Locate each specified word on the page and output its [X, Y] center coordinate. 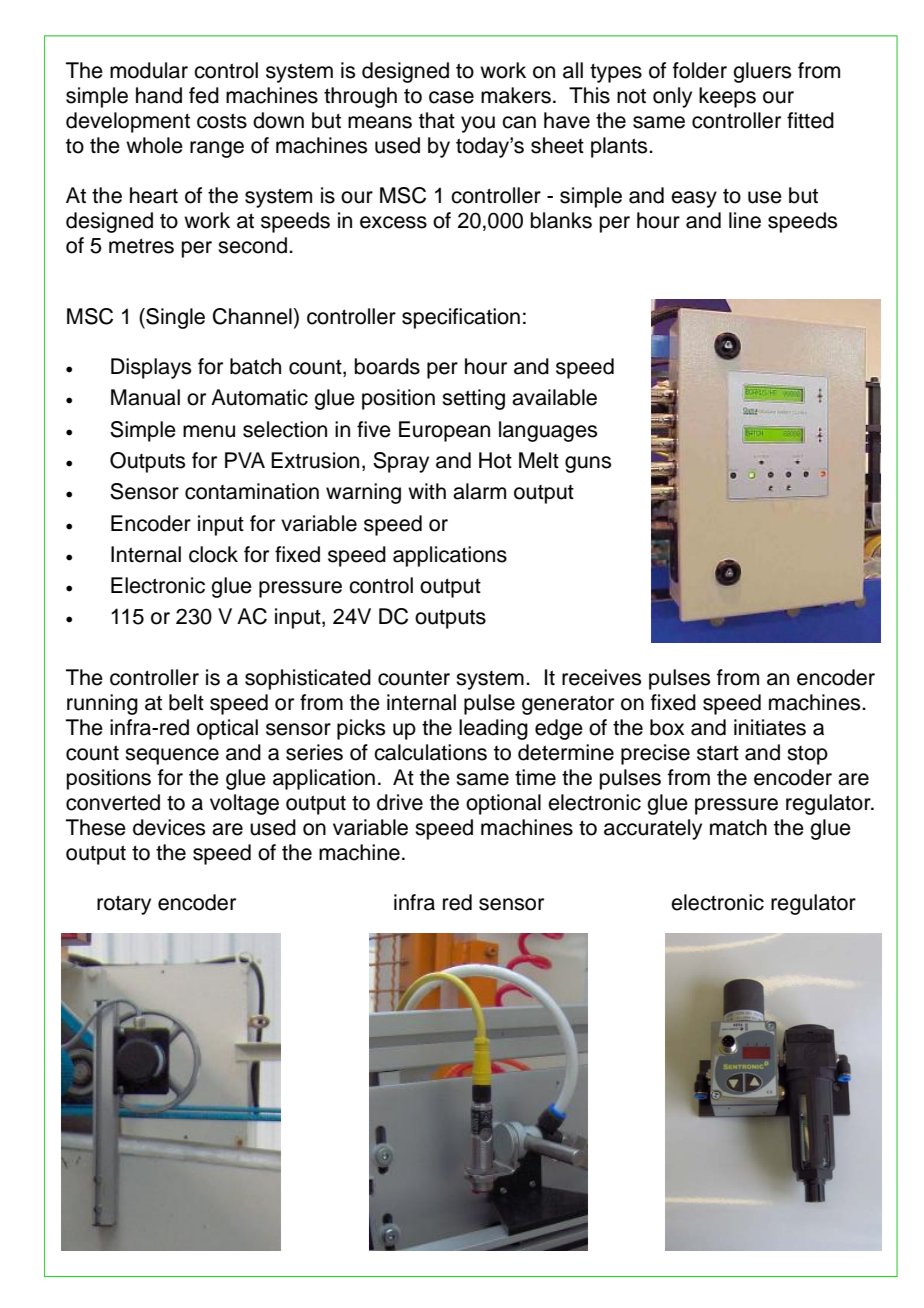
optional [503, 804]
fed [204, 95]
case [451, 97]
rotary [124, 905]
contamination [252, 491]
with [427, 491]
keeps [727, 97]
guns [588, 464]
